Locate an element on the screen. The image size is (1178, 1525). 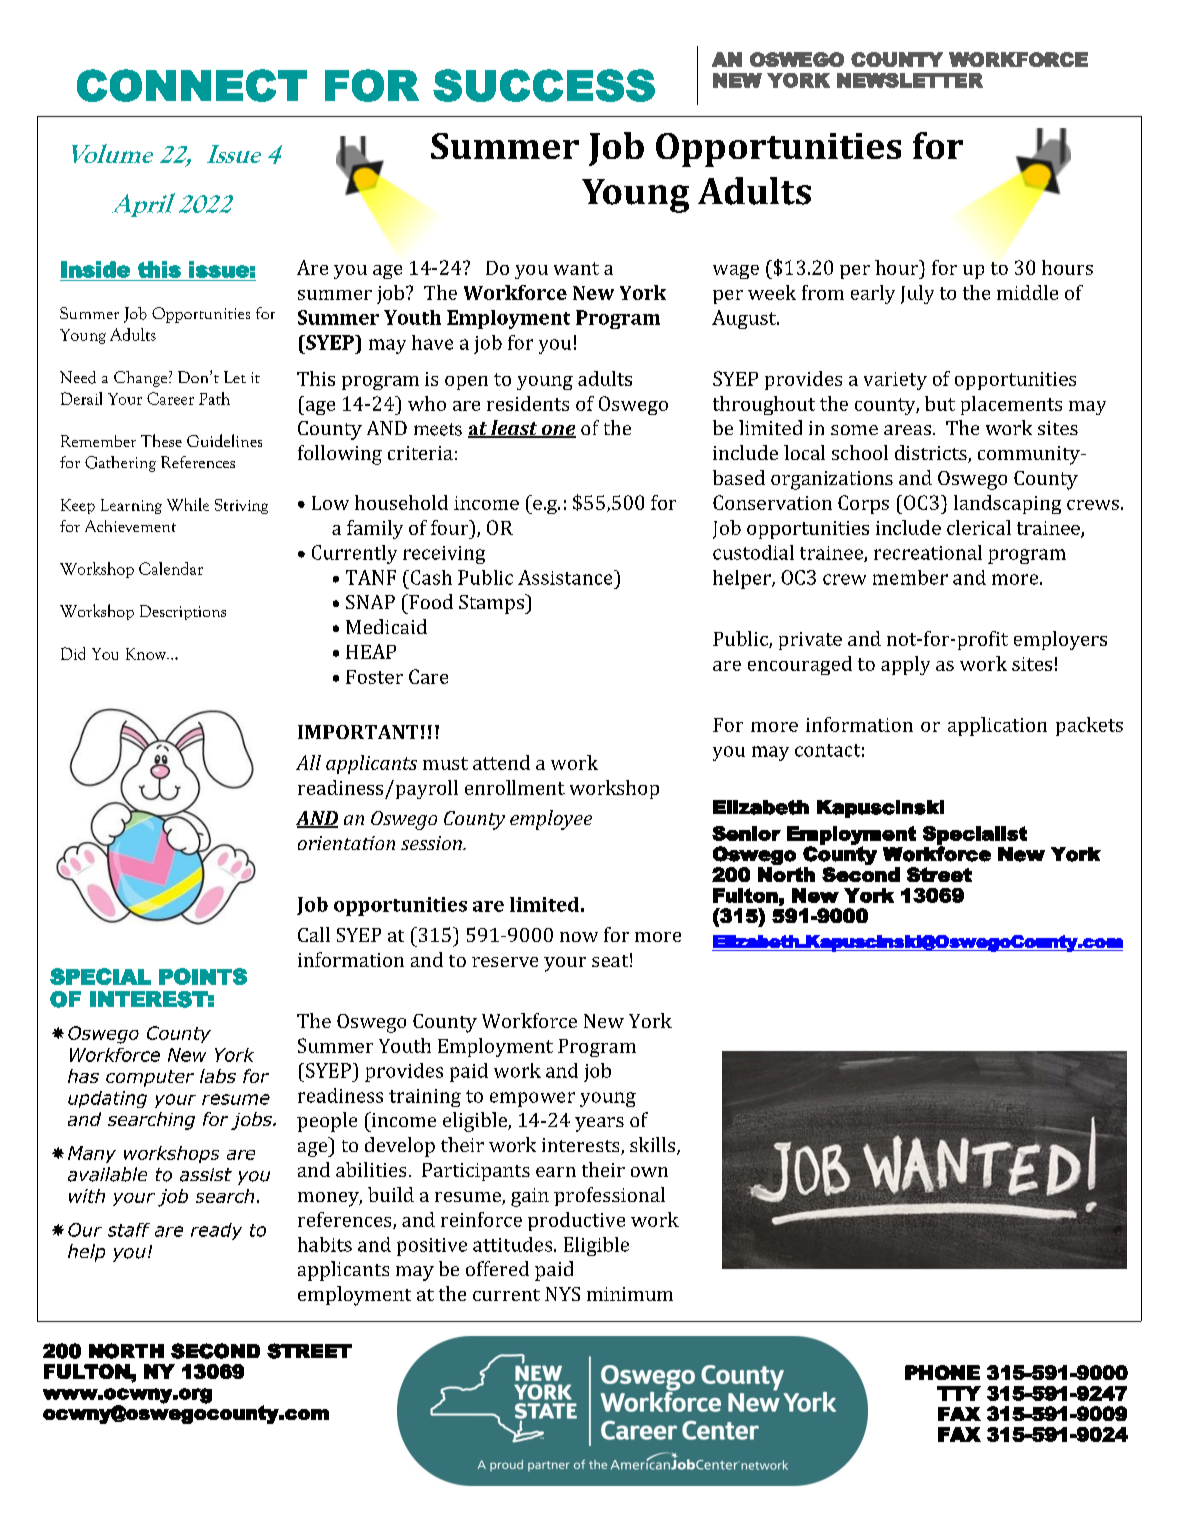
POINTS is located at coordinates (203, 976).
